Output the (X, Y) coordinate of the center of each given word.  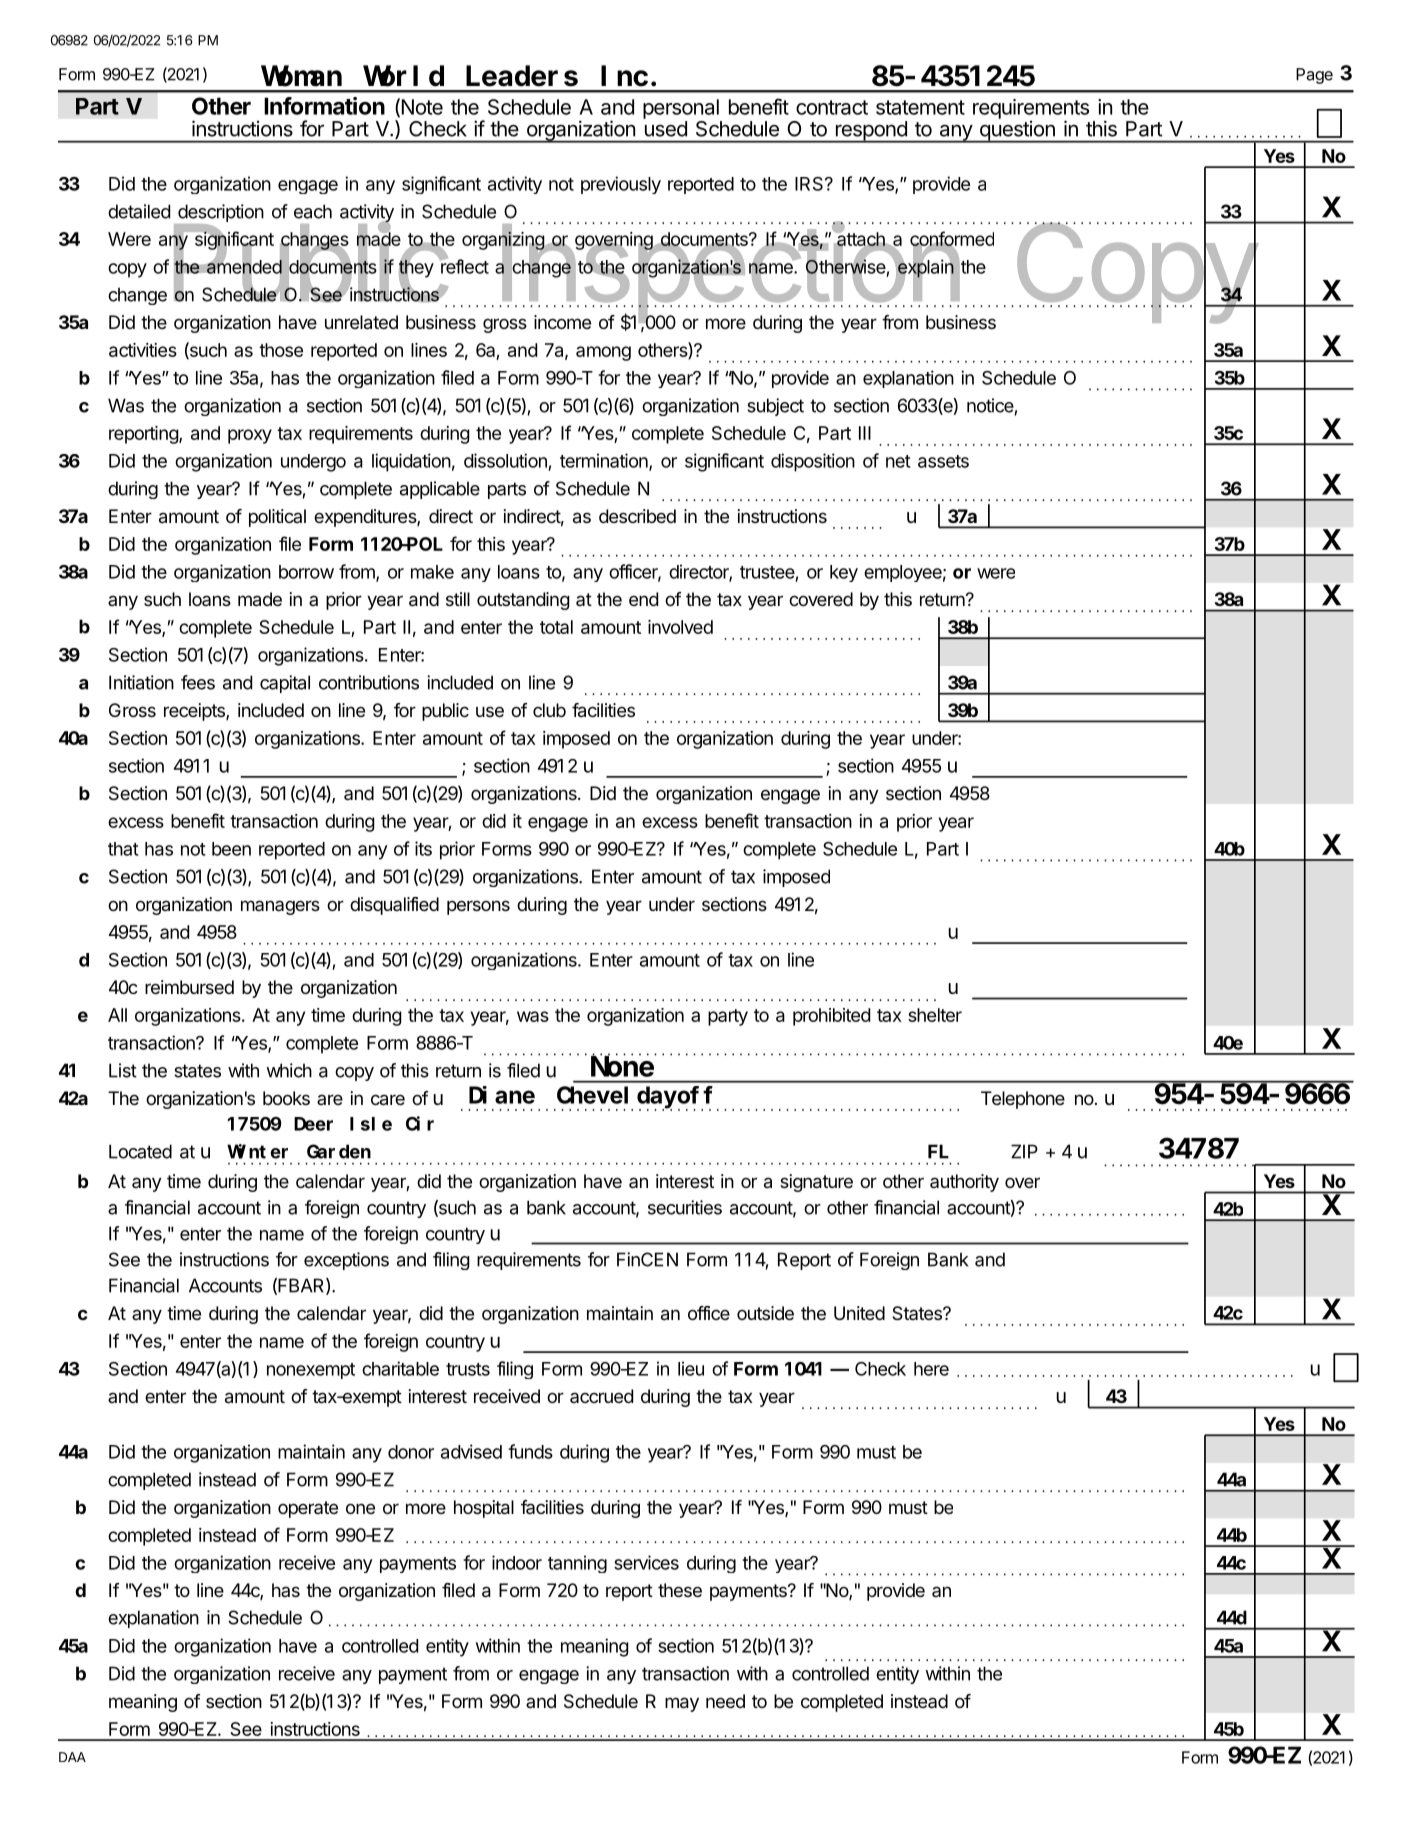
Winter (257, 1151)
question (1017, 132)
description (221, 213)
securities (685, 1207)
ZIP (1024, 1151)
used (666, 129)
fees (198, 682)
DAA (72, 1757)
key (844, 573)
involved (680, 627)
